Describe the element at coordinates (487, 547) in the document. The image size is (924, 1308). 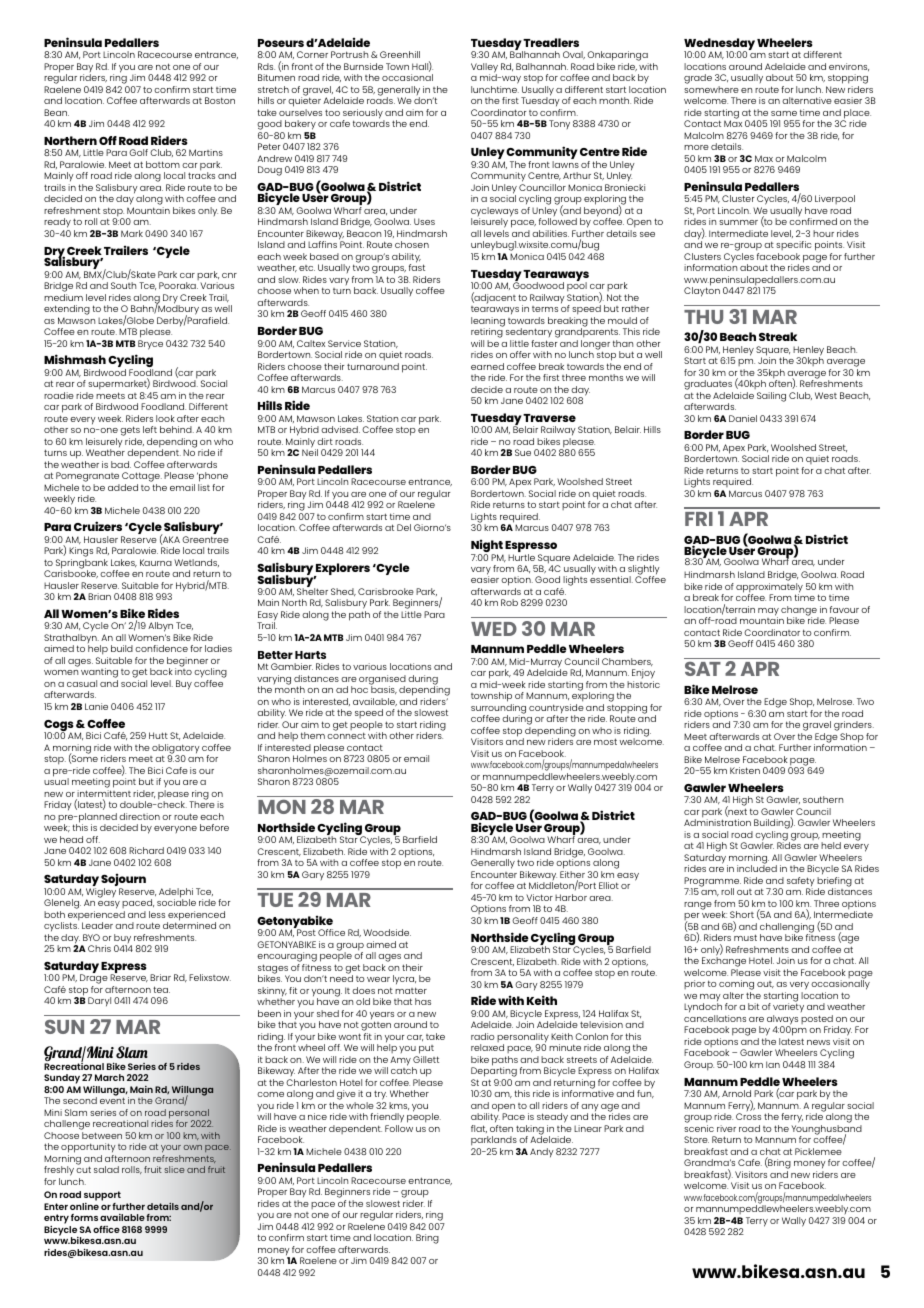
I see `Night` at that location.
